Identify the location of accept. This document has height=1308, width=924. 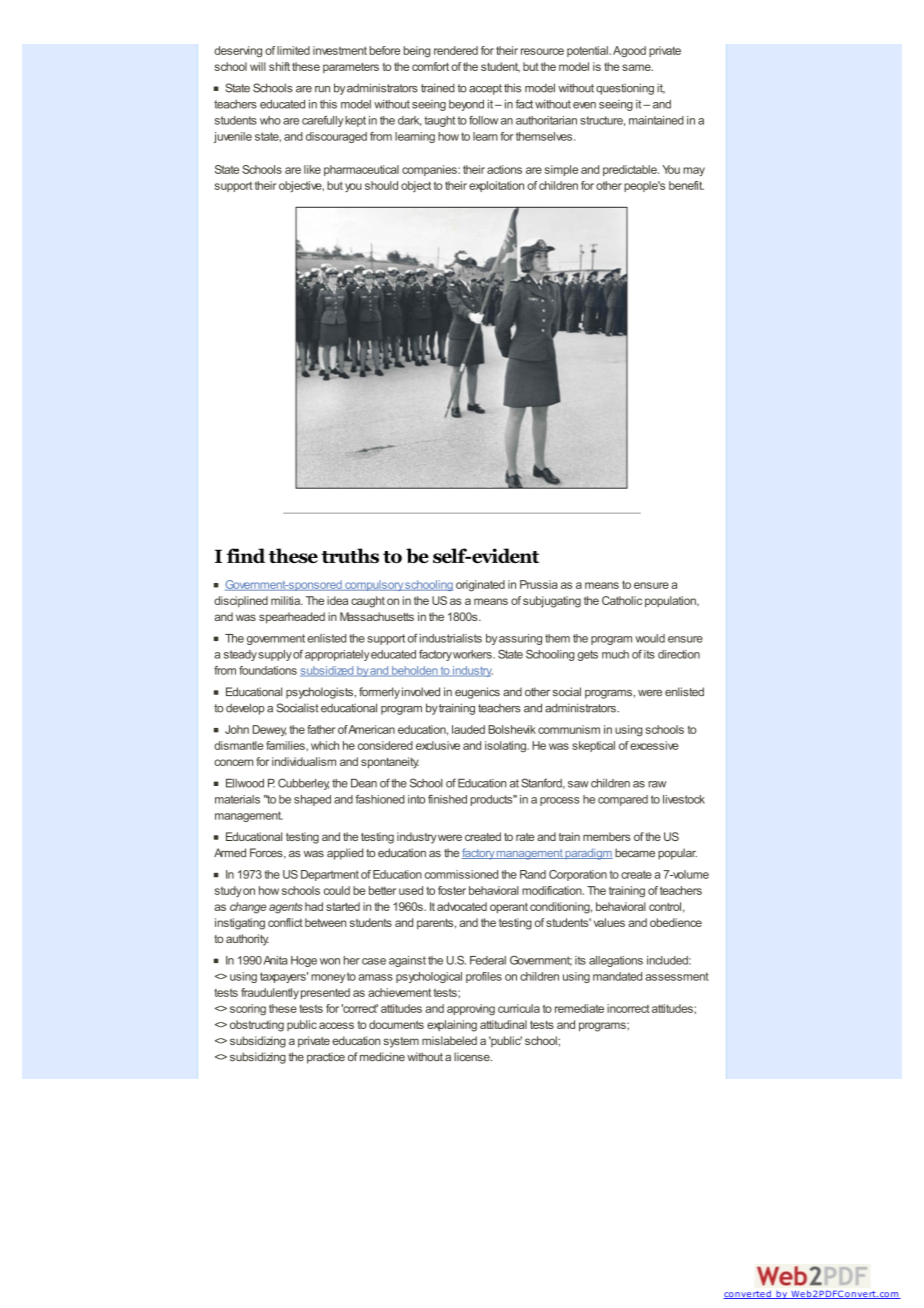
(485, 89).
